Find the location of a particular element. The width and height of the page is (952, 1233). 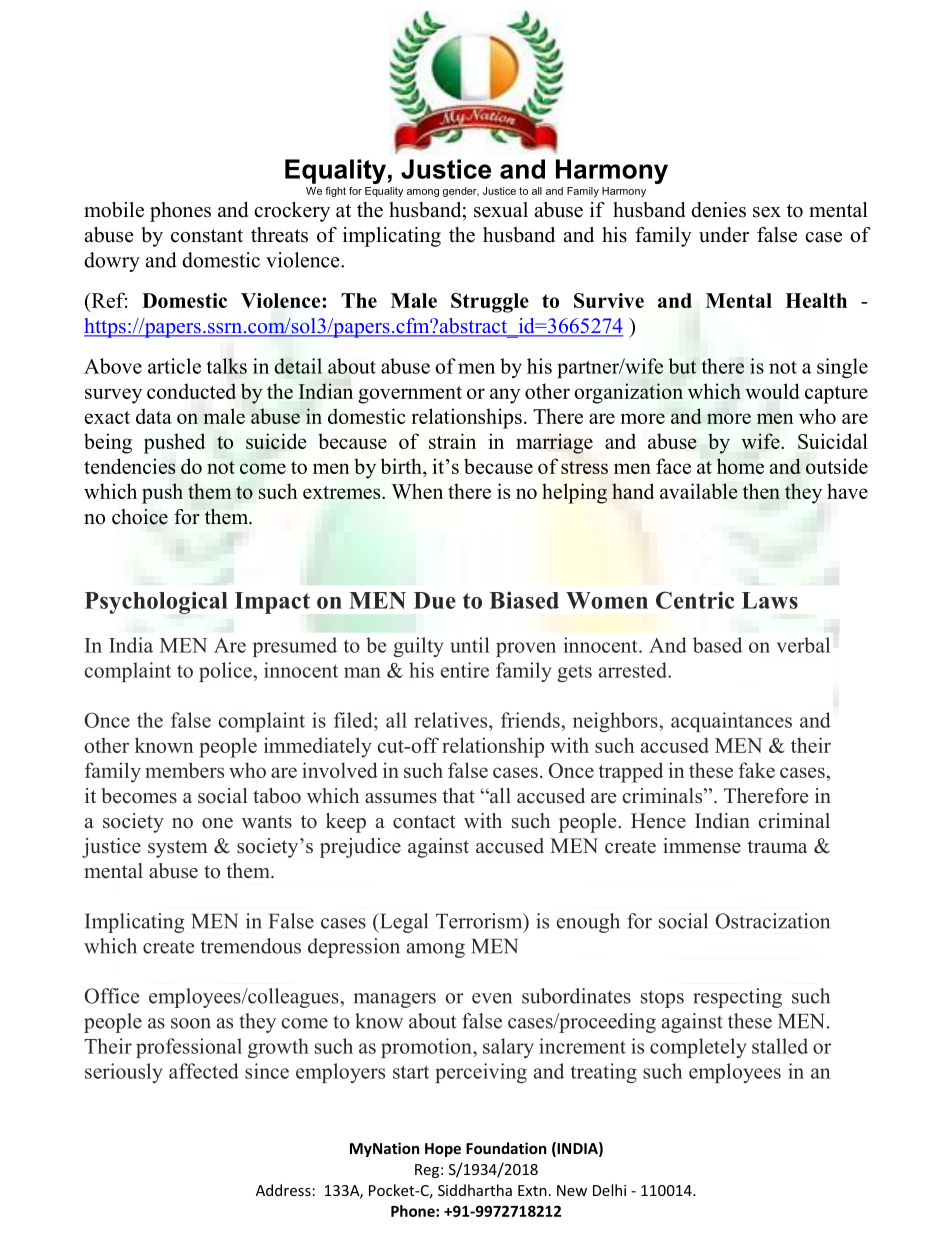

police is located at coordinates (226, 672).
